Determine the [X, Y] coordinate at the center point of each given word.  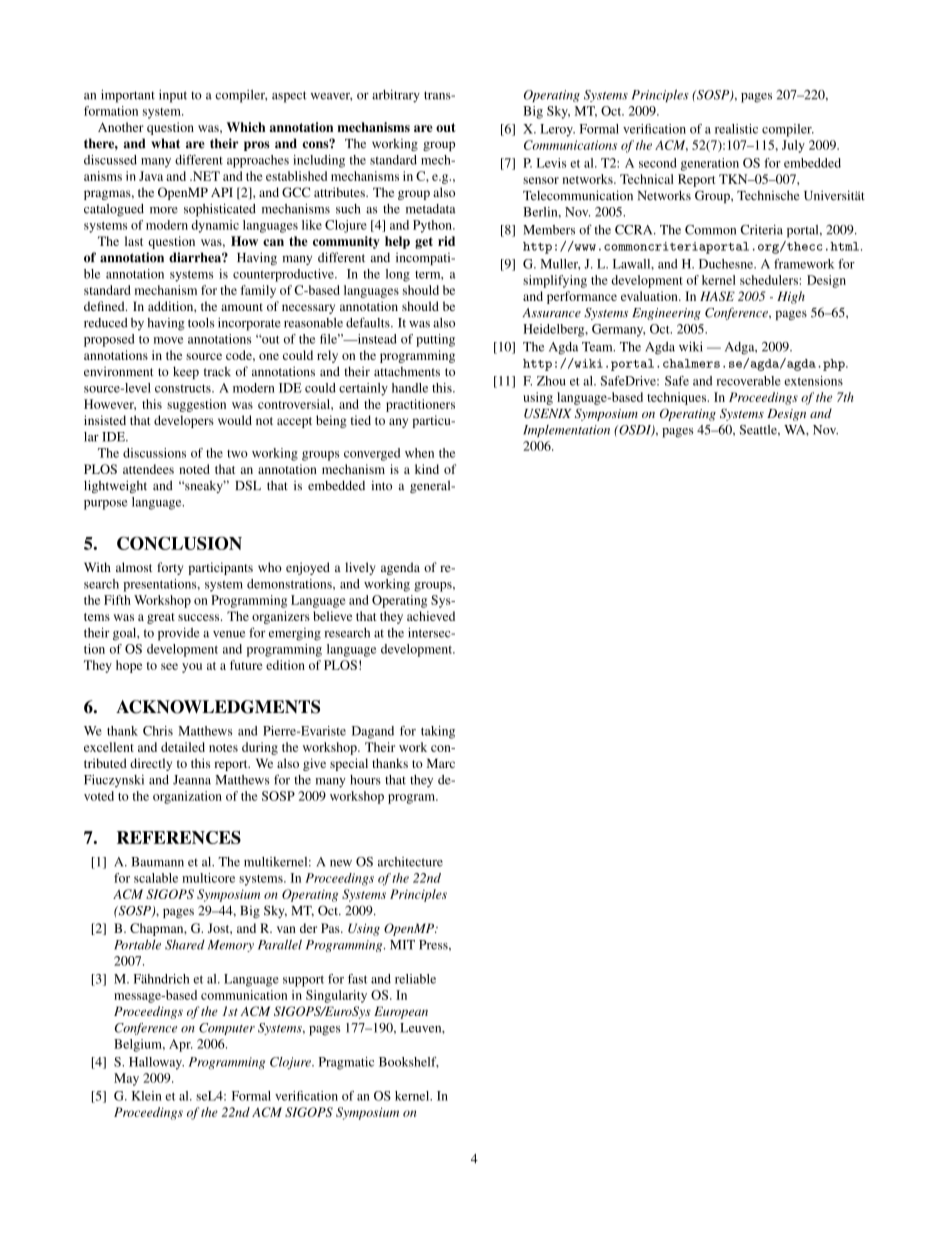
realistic [736, 129]
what [165, 143]
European [401, 1012]
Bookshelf [409, 1062]
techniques [678, 398]
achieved [431, 616]
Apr [181, 1045]
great [161, 618]
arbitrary [396, 96]
